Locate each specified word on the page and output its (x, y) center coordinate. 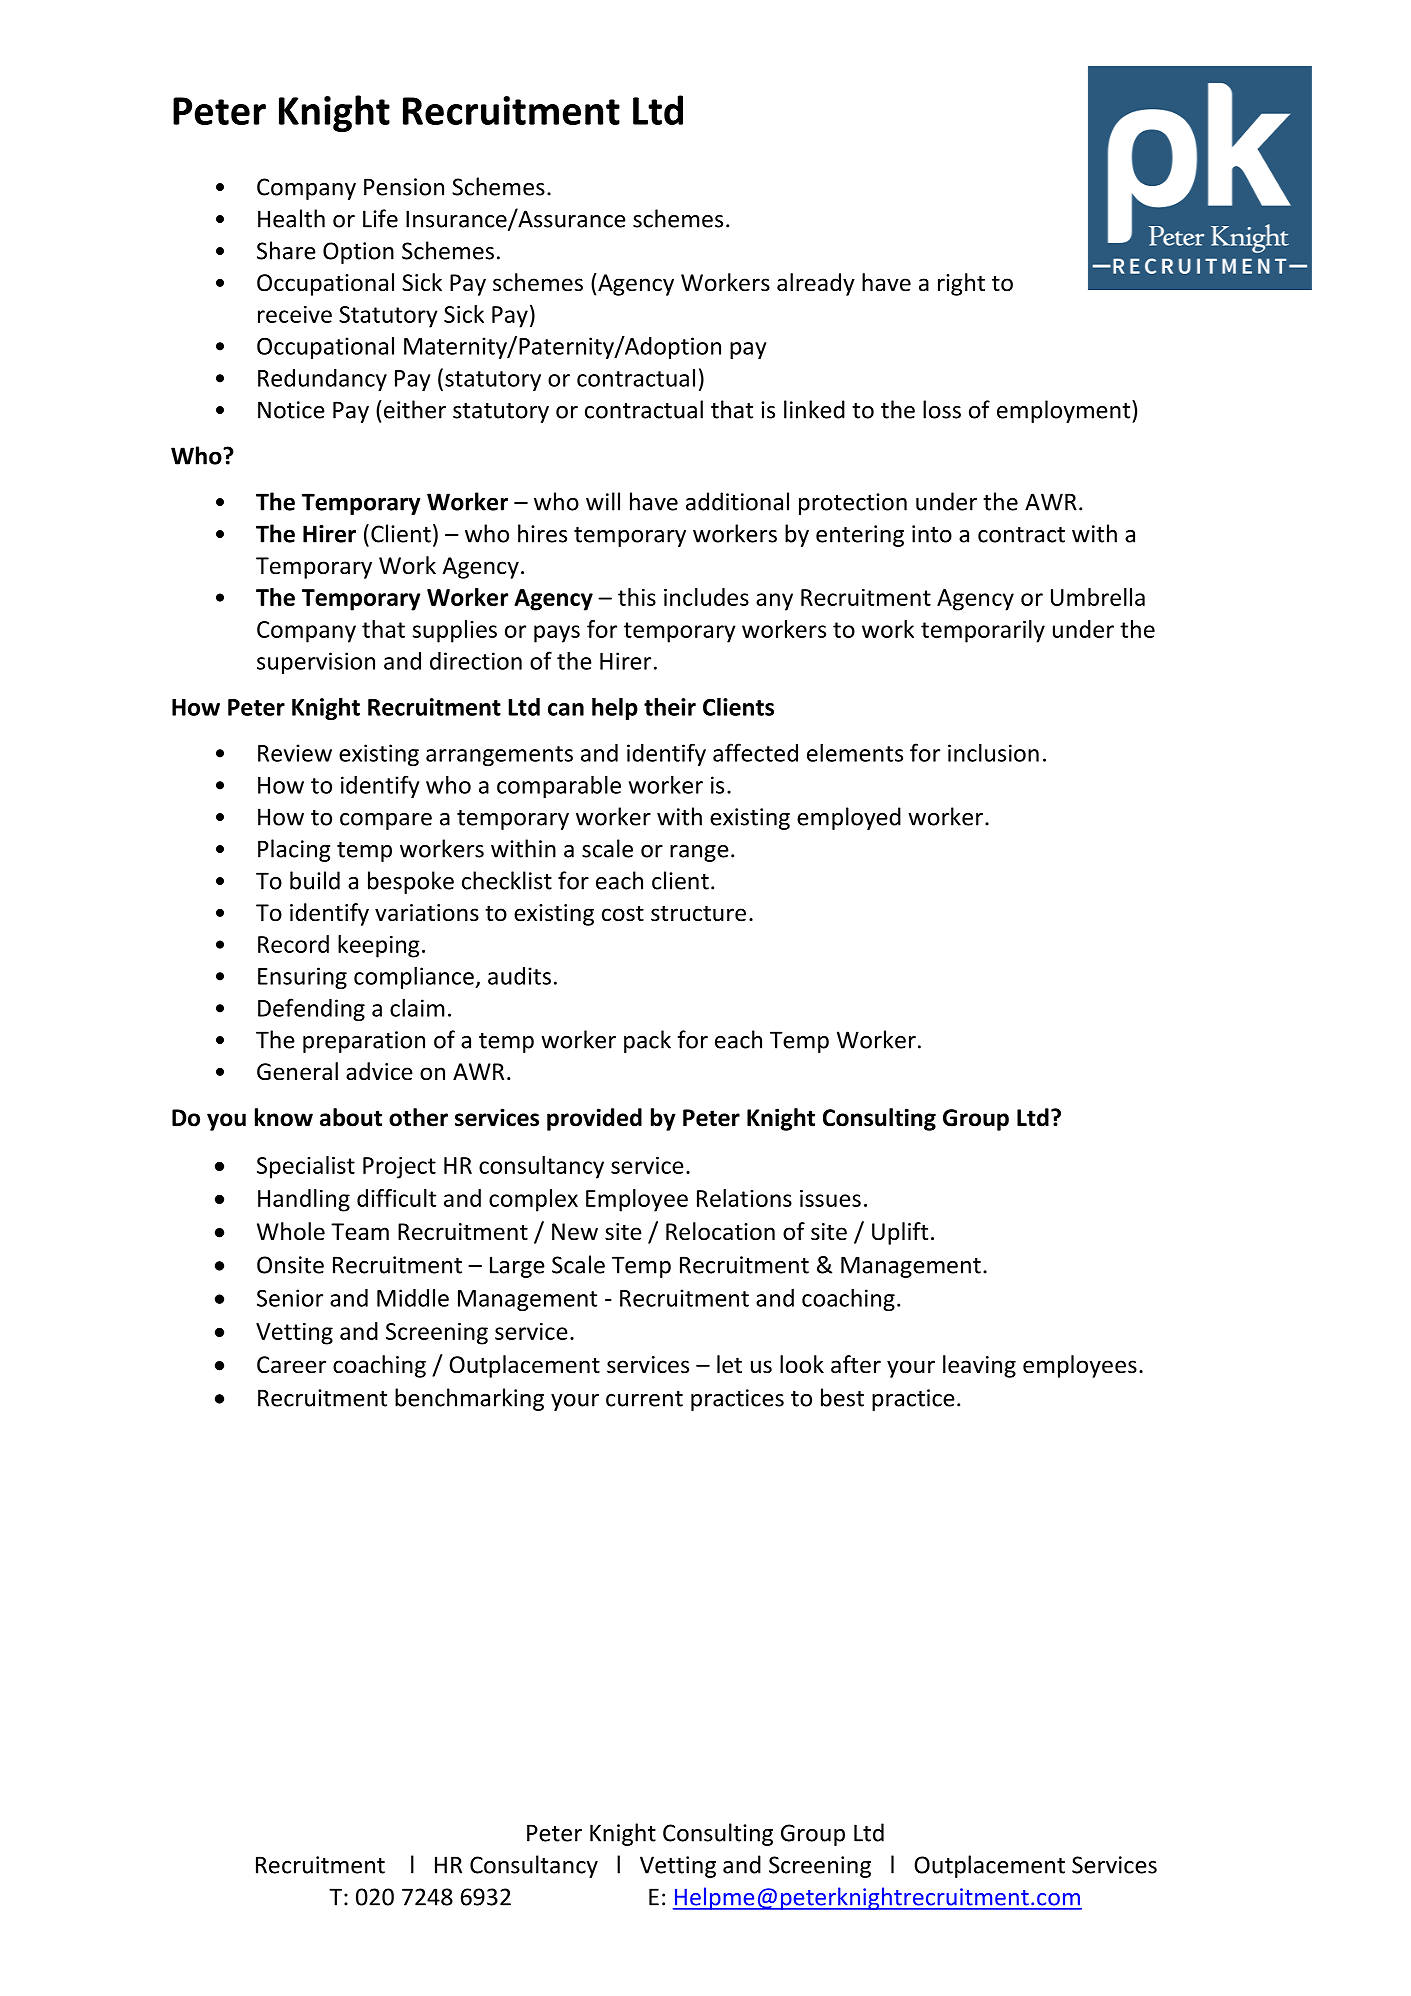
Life (380, 218)
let (729, 1364)
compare (386, 821)
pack (647, 1041)
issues (830, 1198)
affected (755, 752)
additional (737, 501)
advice (379, 1071)
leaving (979, 1366)
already (816, 284)
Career (291, 1365)
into (932, 534)
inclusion (993, 752)
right (961, 284)
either (415, 409)
